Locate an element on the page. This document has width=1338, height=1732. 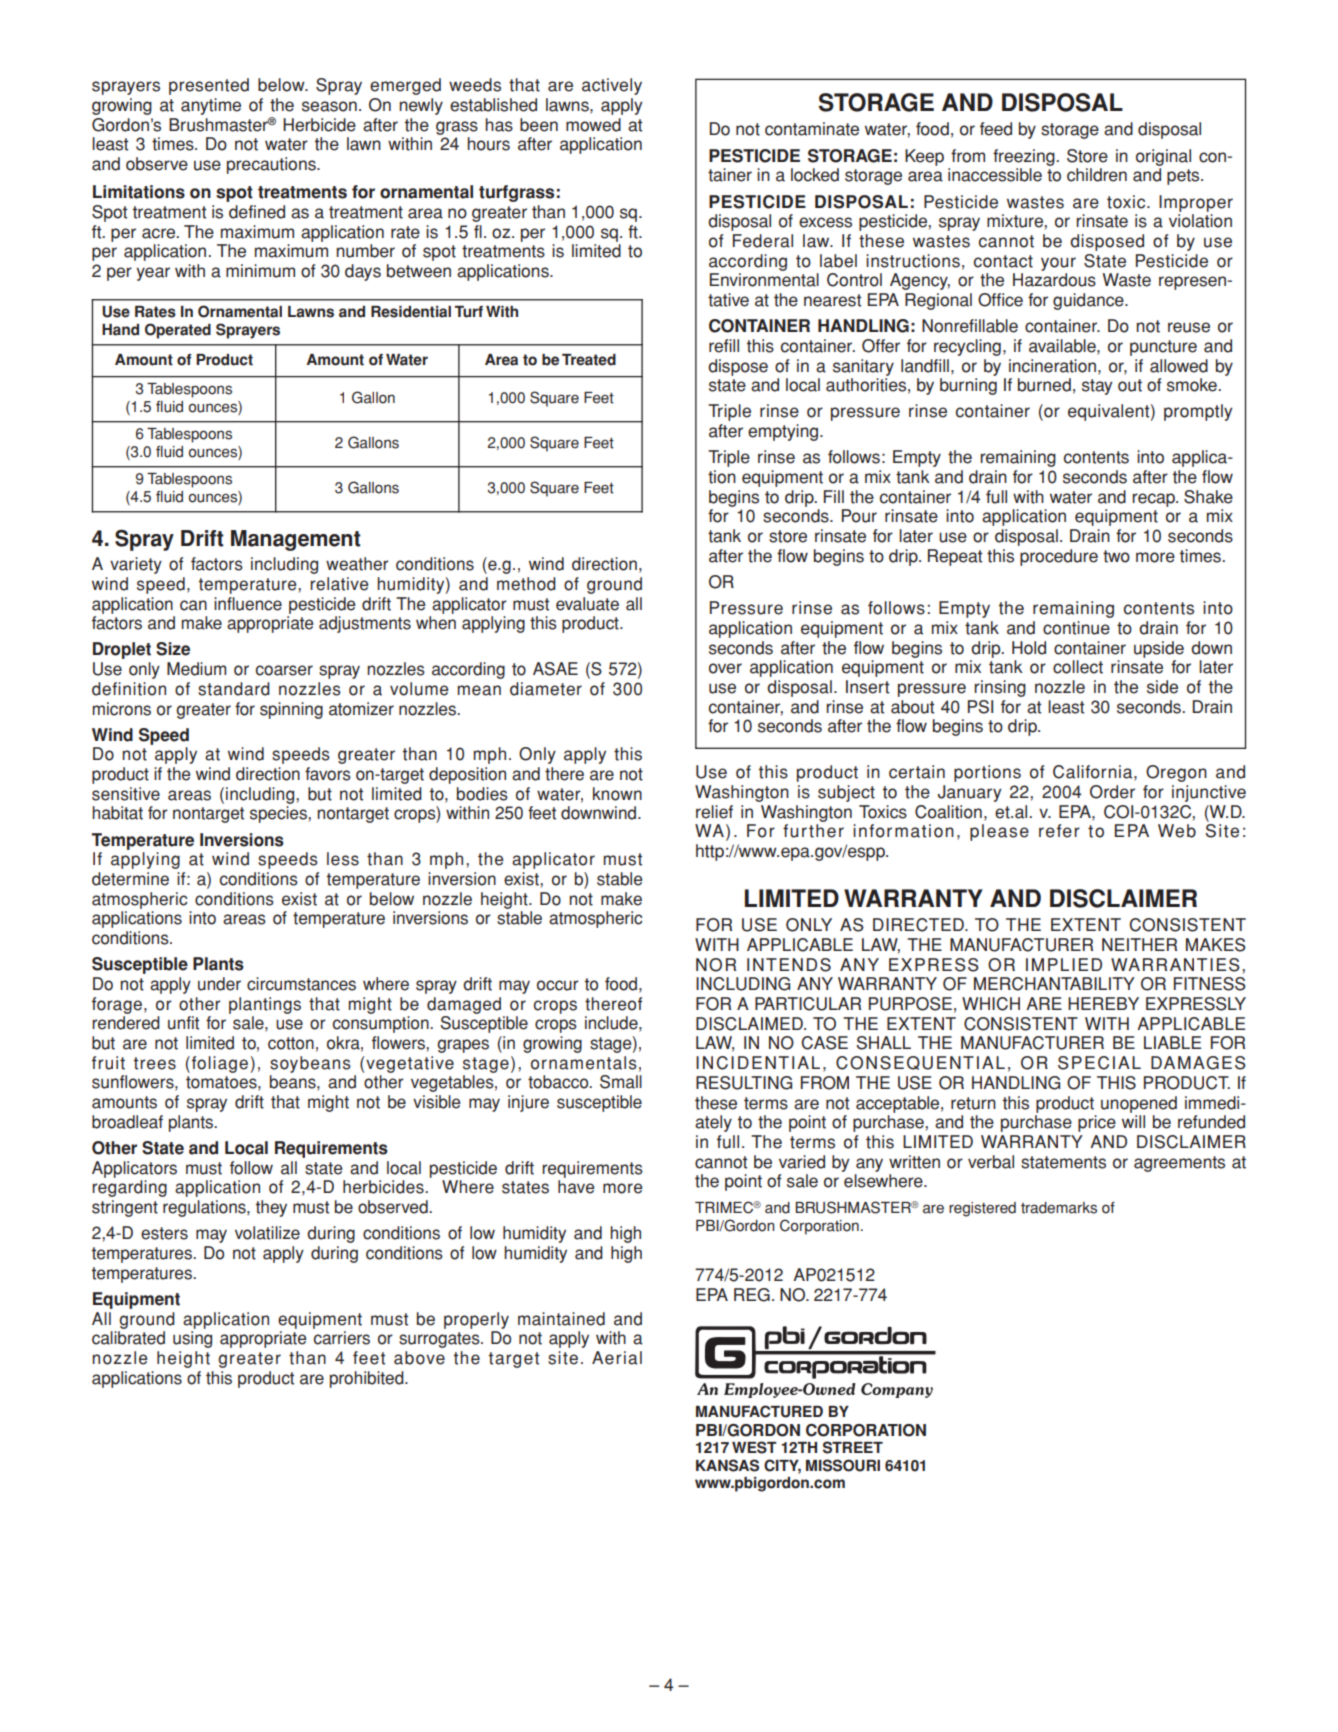
freezing is located at coordinates (1025, 157).
